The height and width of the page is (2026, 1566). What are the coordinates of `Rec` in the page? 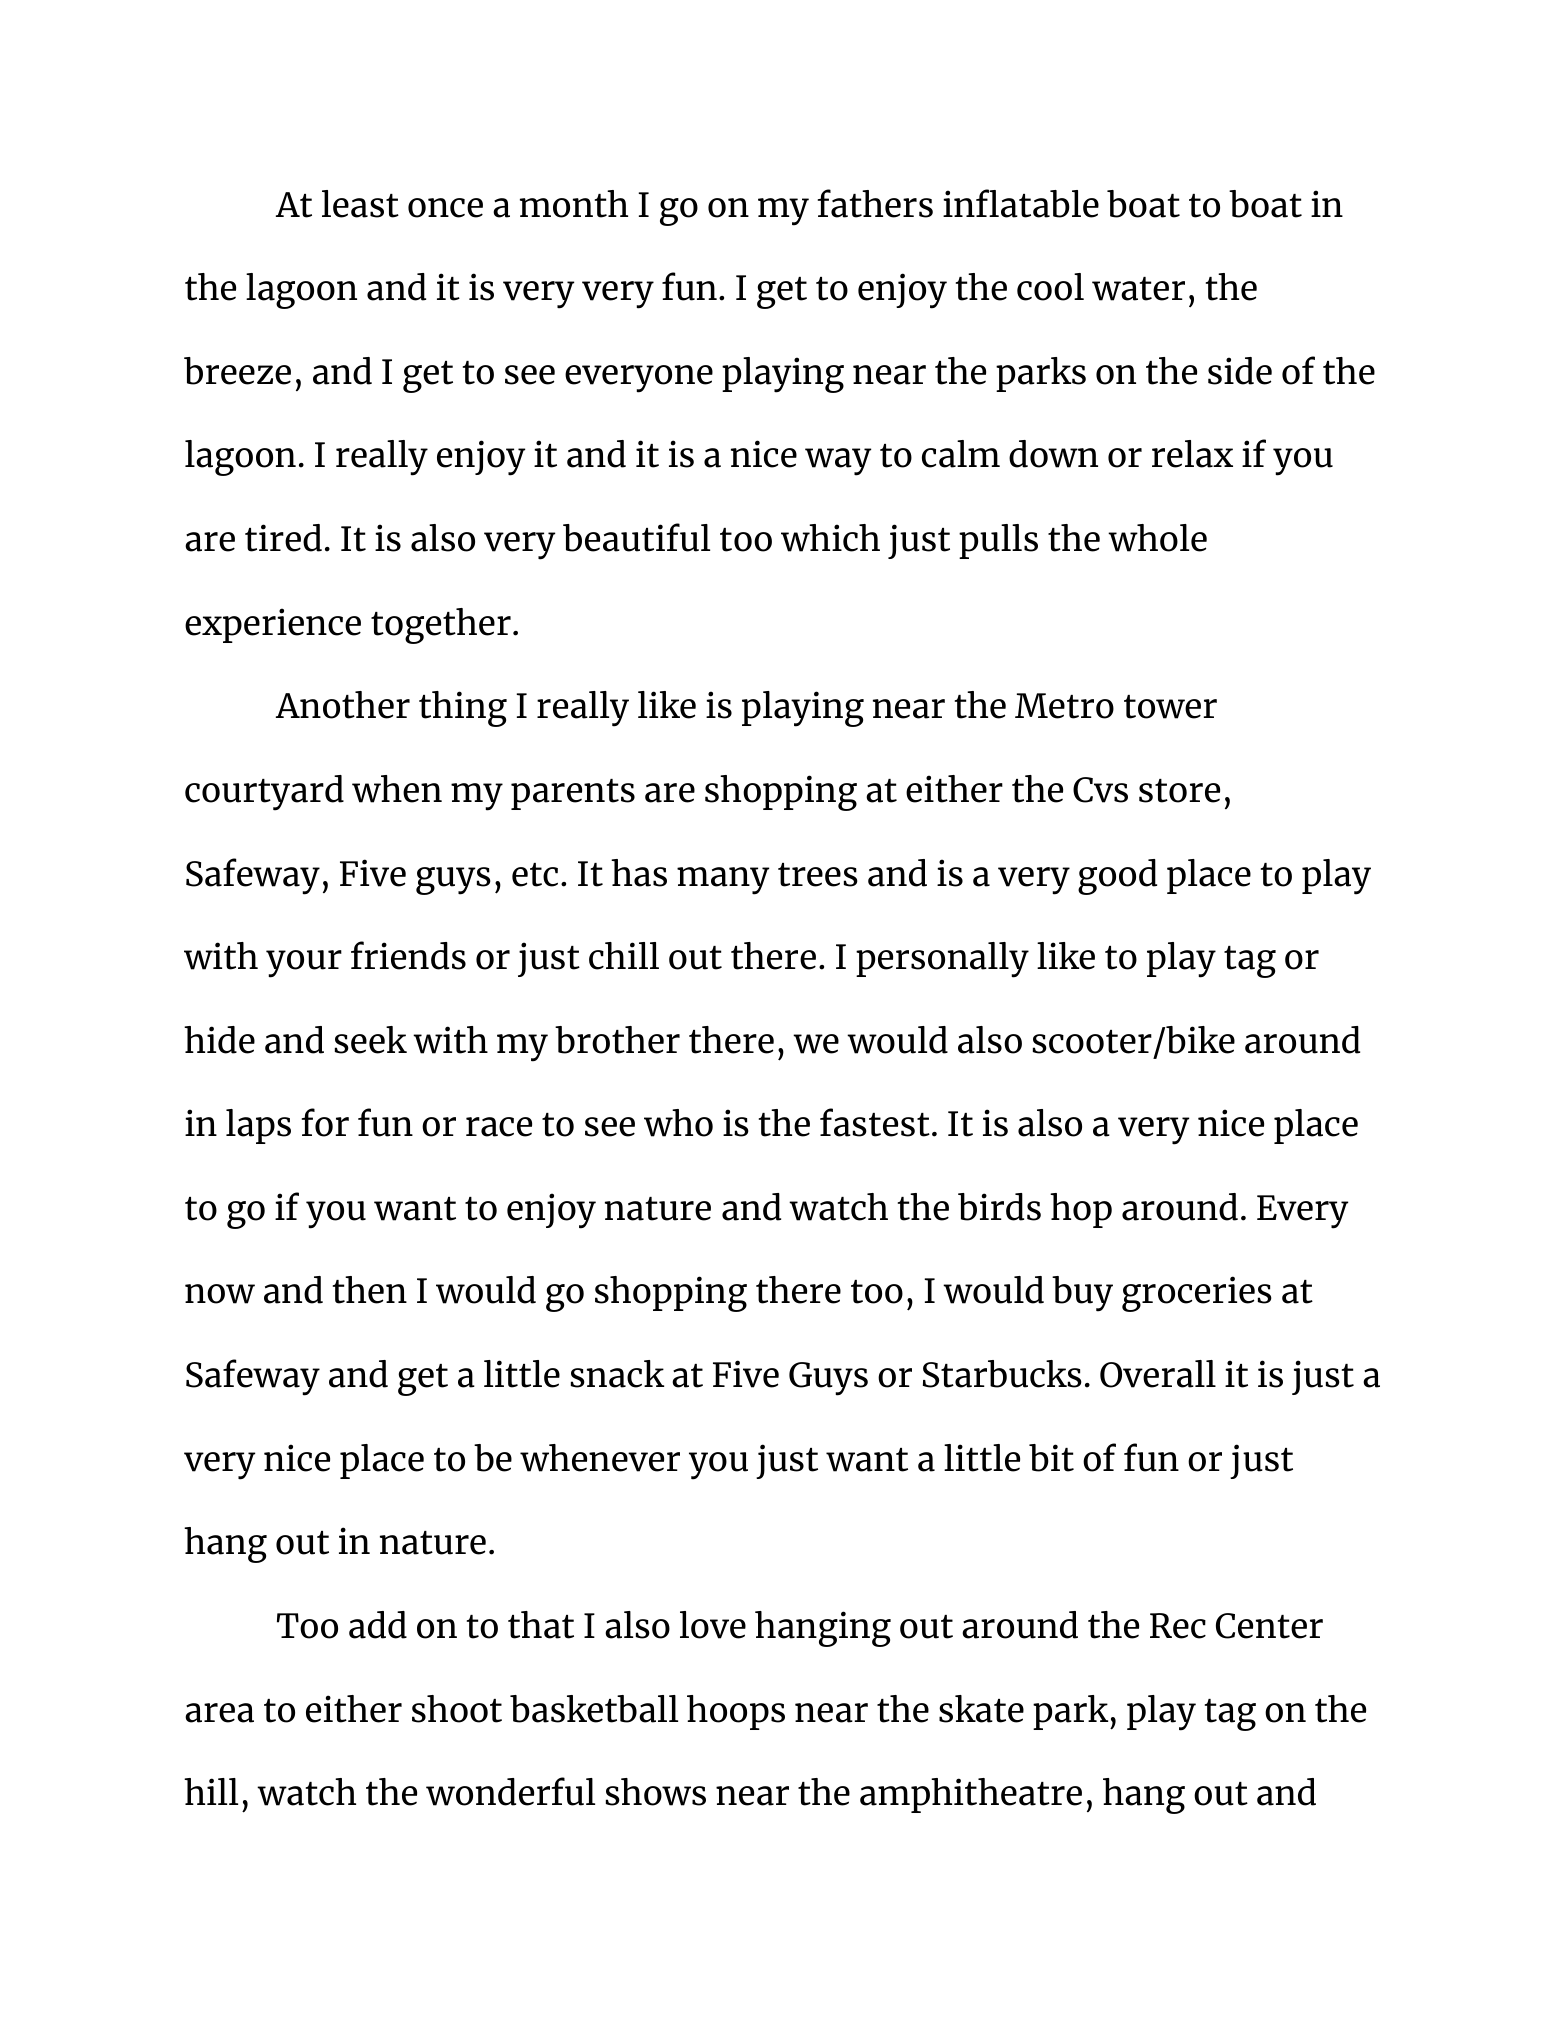 It's located at (1178, 1626).
